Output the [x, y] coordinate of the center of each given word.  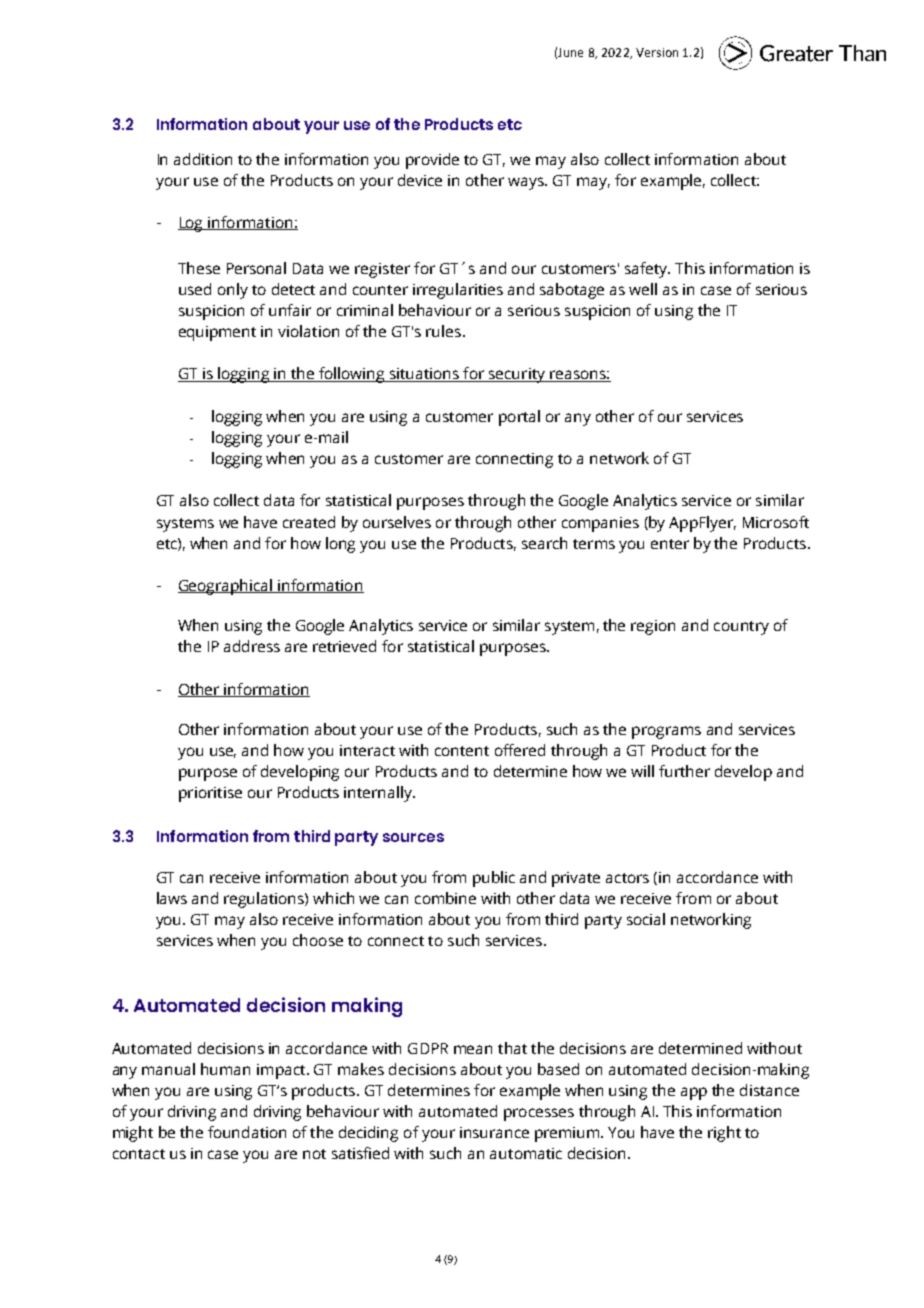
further [684, 771]
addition [203, 159]
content [462, 751]
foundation [247, 1132]
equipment [217, 333]
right [724, 1134]
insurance [494, 1132]
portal [519, 418]
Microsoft [776, 522]
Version [657, 52]
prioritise [210, 794]
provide [432, 161]
